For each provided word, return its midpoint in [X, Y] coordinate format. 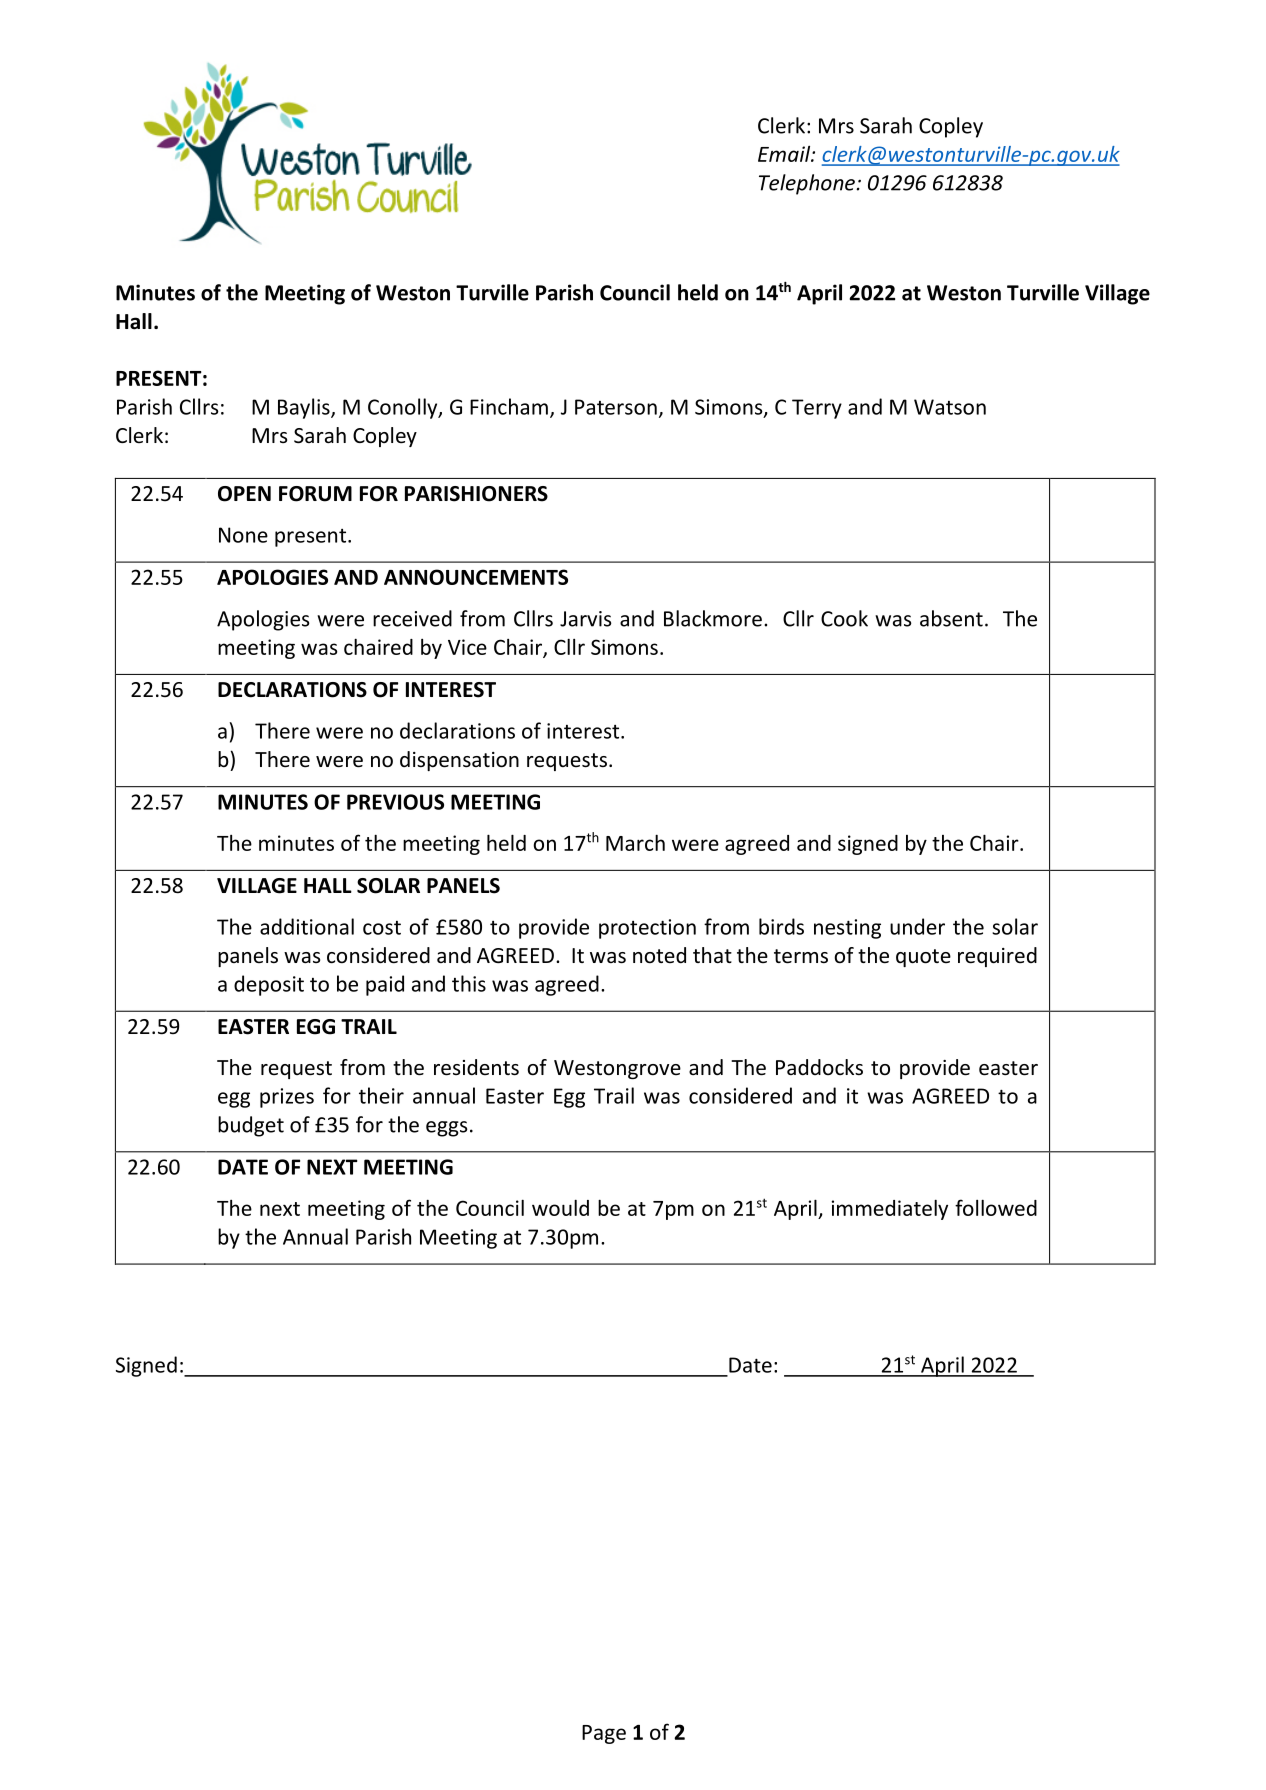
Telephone [808, 184]
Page [604, 1734]
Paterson [616, 407]
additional [307, 926]
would [560, 1207]
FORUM [315, 494]
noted [659, 955]
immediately [890, 1209]
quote [923, 958]
